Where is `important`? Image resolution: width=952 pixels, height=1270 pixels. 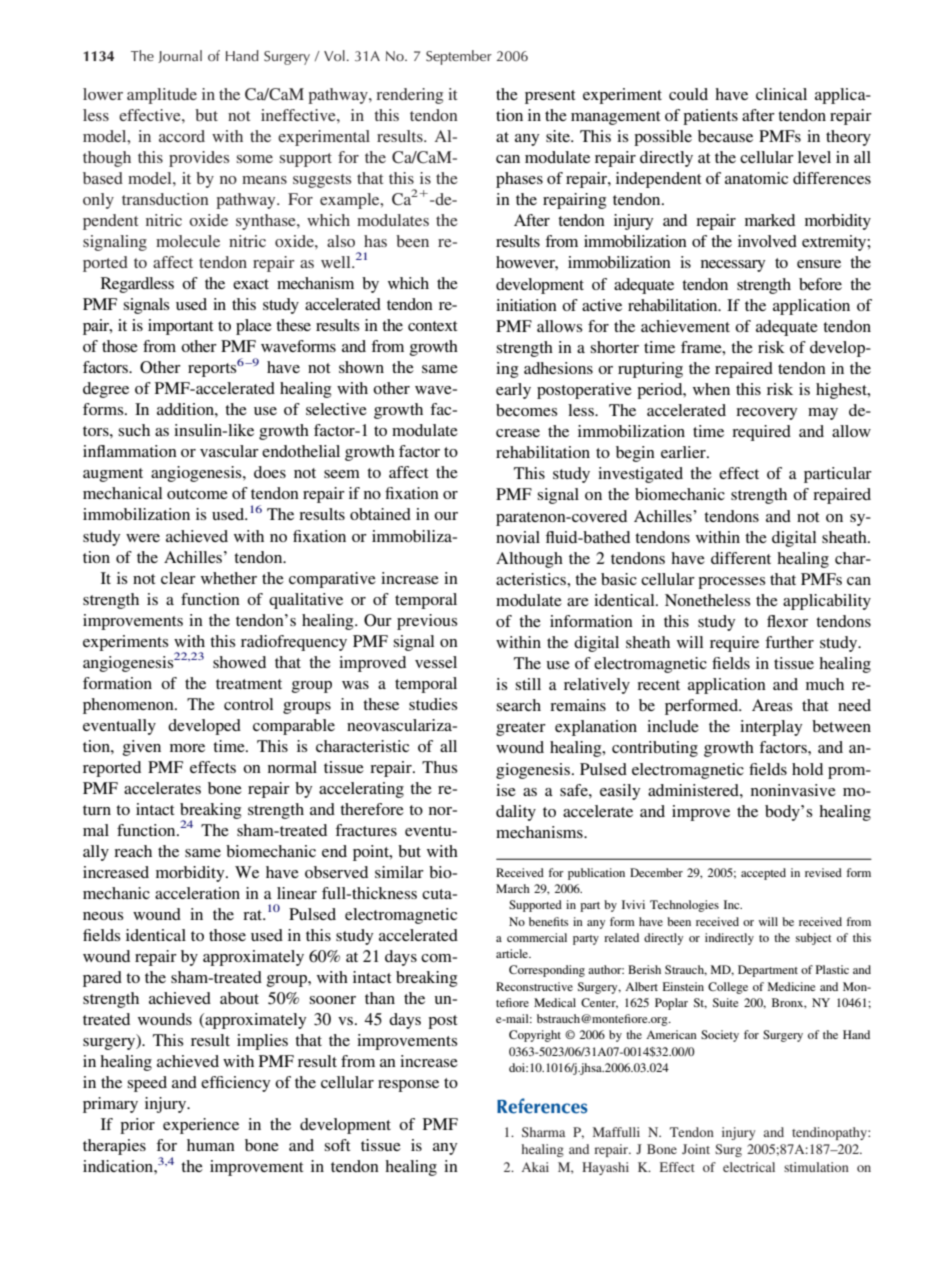
important is located at coordinates (181, 327).
